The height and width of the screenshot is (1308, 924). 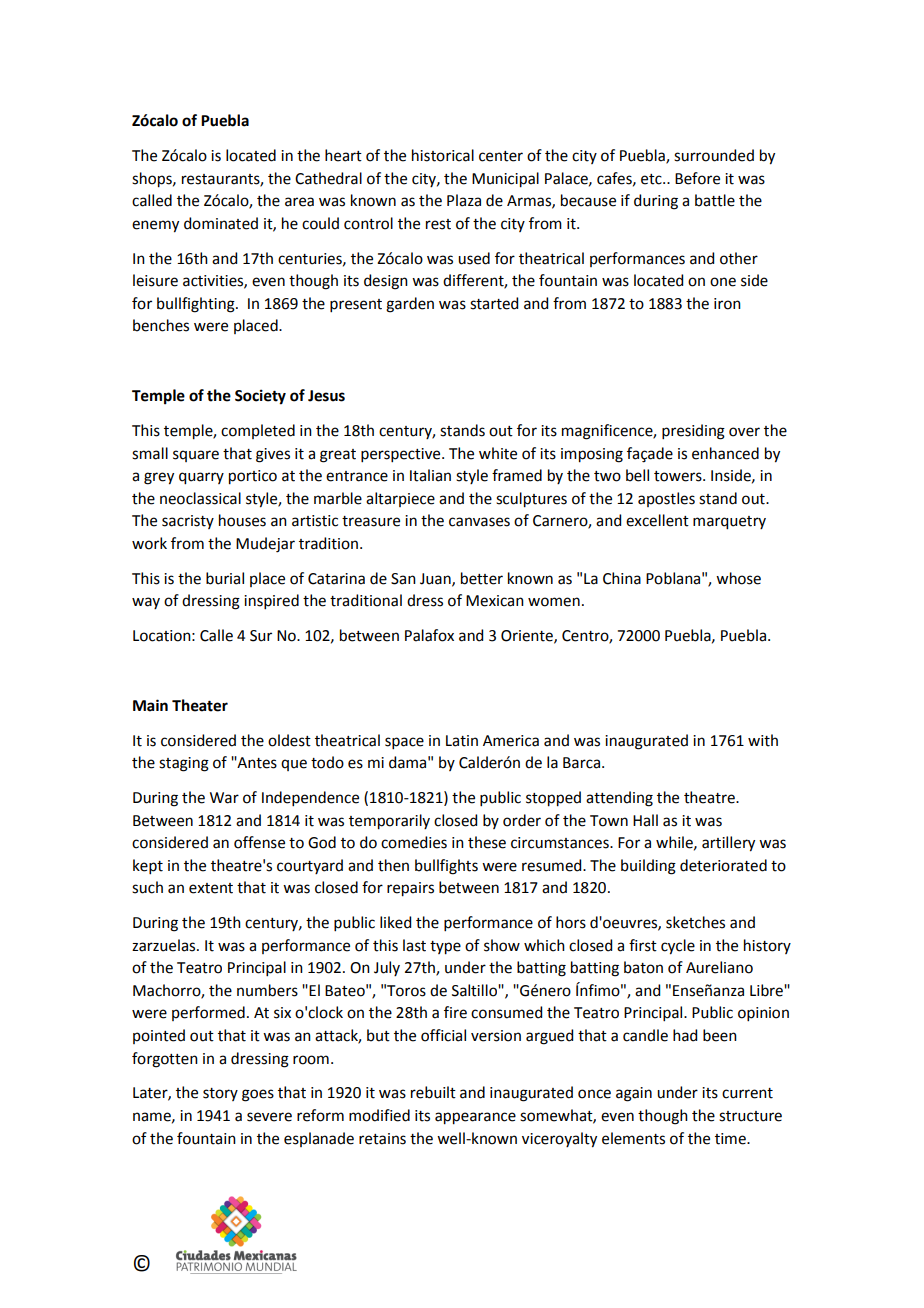 I want to click on Theater, so click(x=200, y=705).
